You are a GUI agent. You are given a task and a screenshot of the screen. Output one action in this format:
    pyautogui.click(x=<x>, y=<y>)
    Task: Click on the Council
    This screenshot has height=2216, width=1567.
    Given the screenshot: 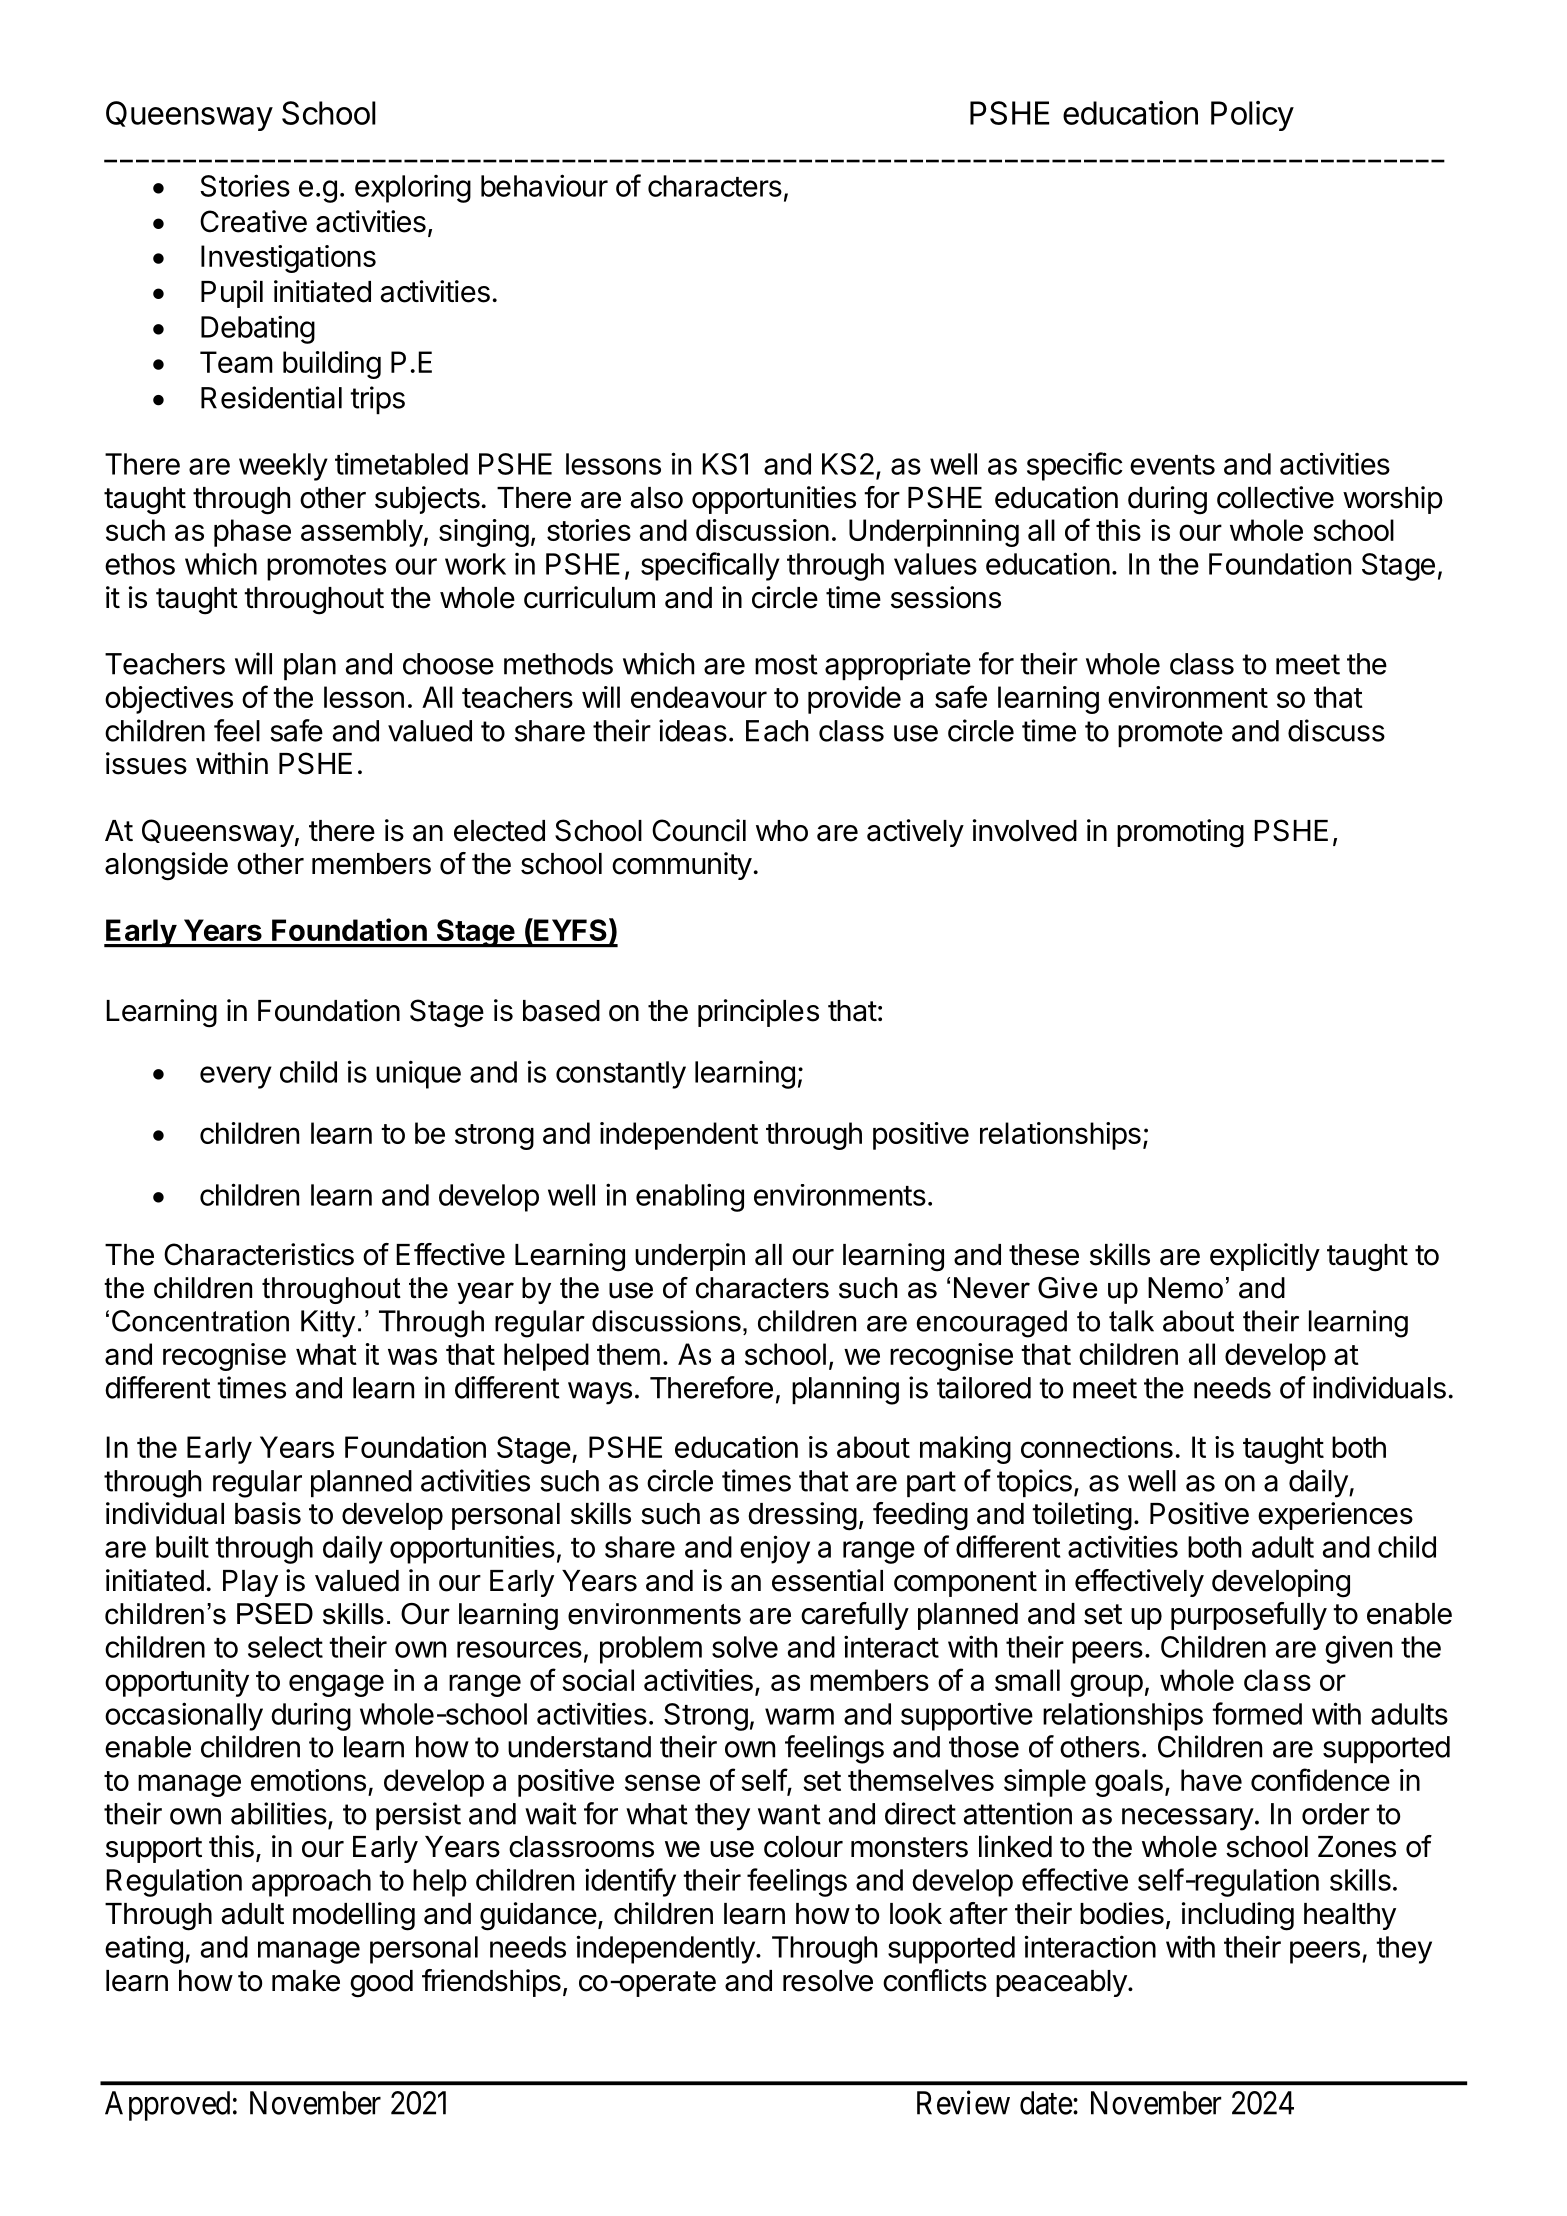 What is the action you would take?
    pyautogui.click(x=699, y=830)
